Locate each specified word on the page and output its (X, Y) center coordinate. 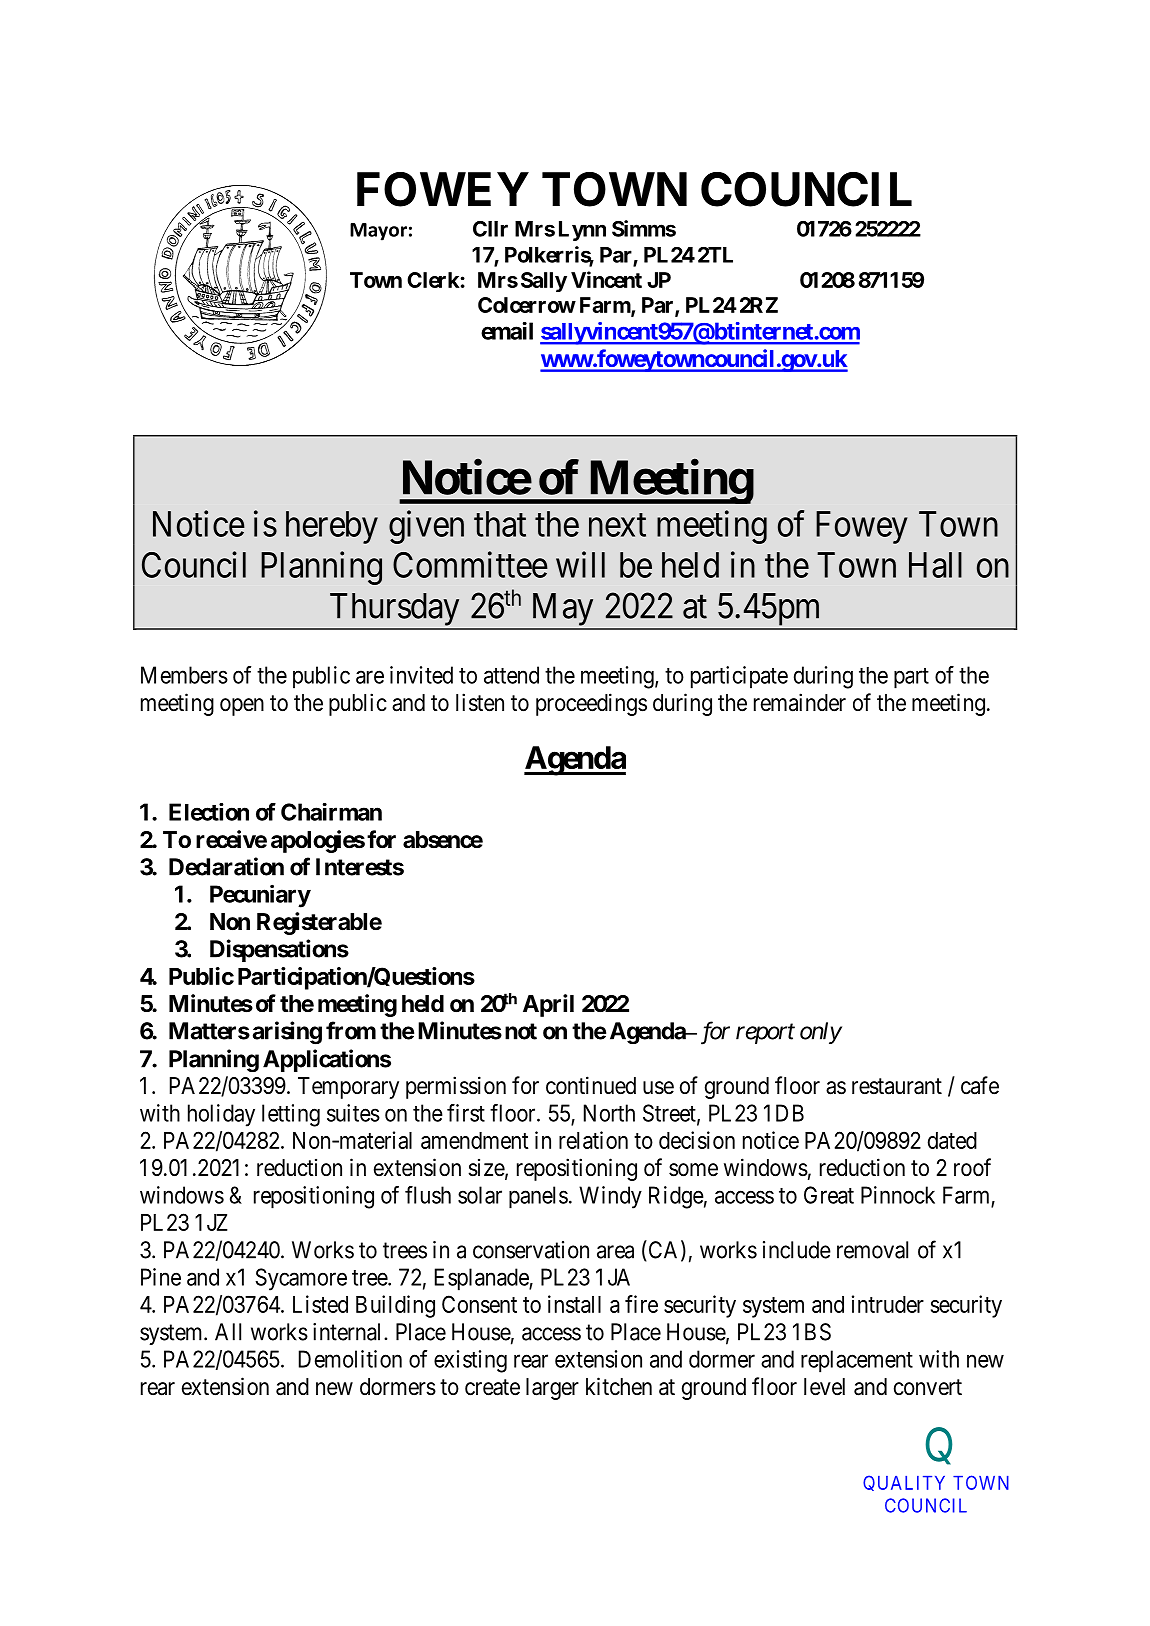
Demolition (350, 1359)
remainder (800, 702)
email (507, 331)
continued (591, 1085)
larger (552, 1389)
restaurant (897, 1086)
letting (291, 1115)
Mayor (378, 232)
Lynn (582, 231)
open (242, 707)
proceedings (591, 704)
